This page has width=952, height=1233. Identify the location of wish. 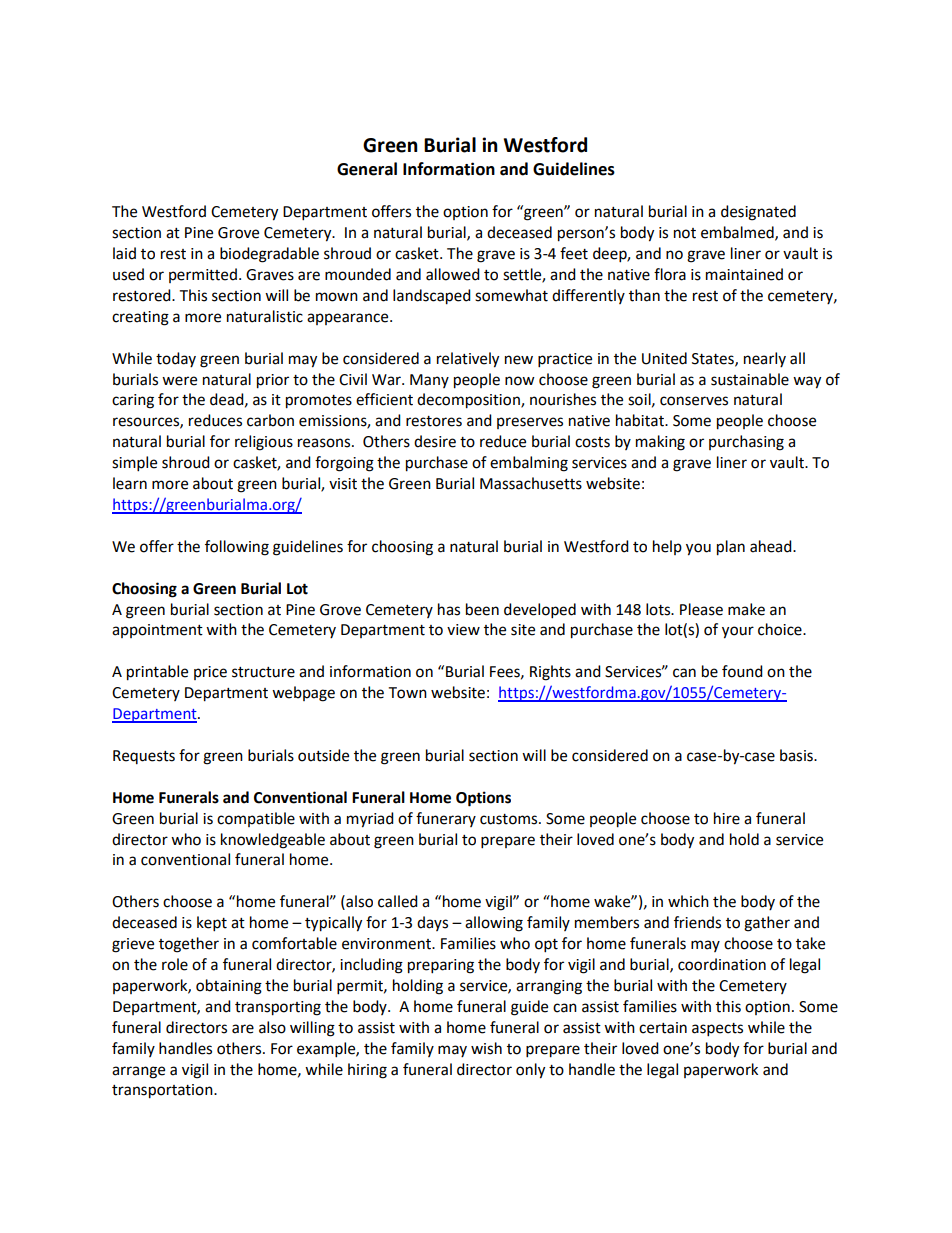
(486, 1048).
